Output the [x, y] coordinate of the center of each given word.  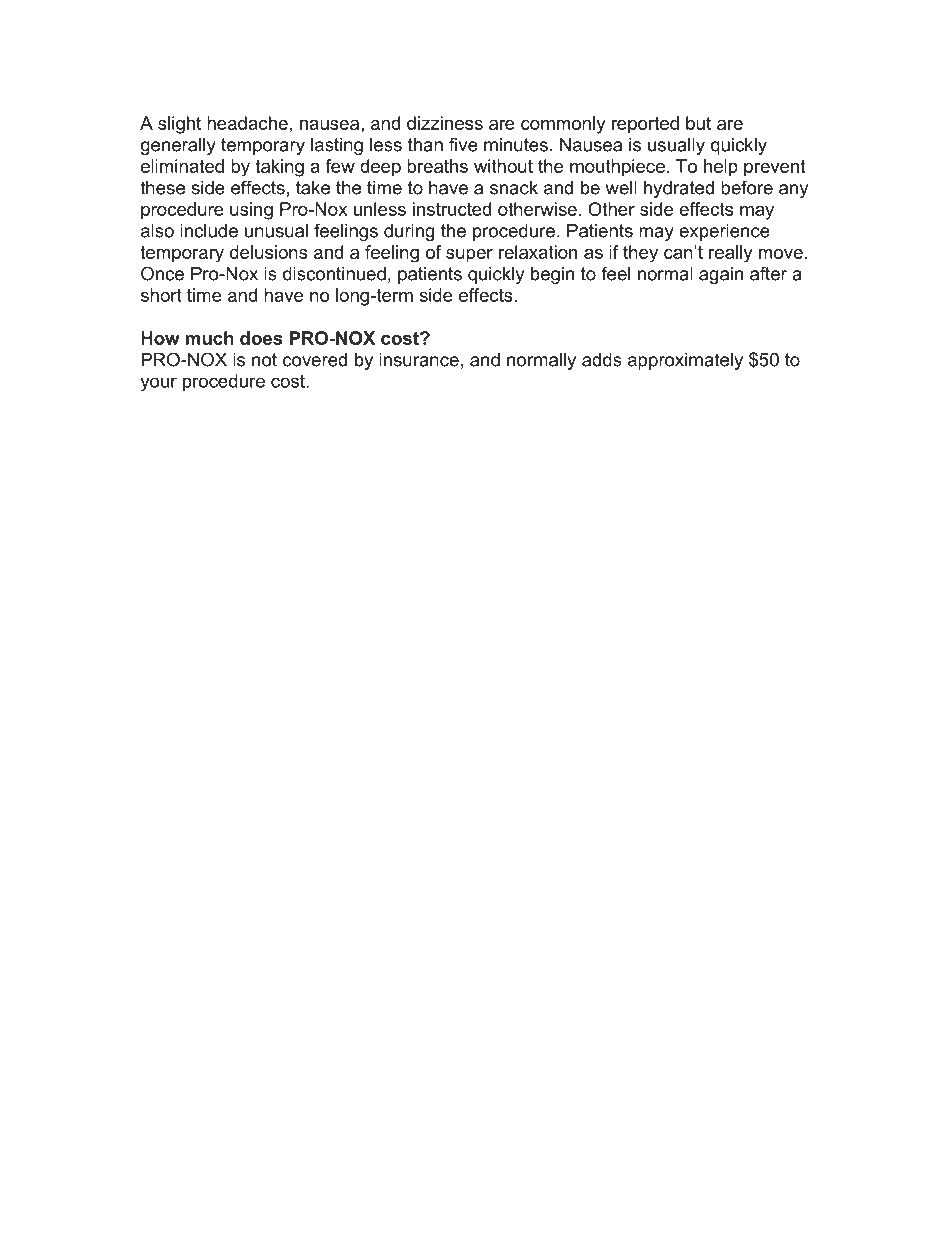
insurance [419, 360]
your [158, 384]
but [698, 123]
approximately [685, 361]
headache [247, 123]
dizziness [445, 123]
